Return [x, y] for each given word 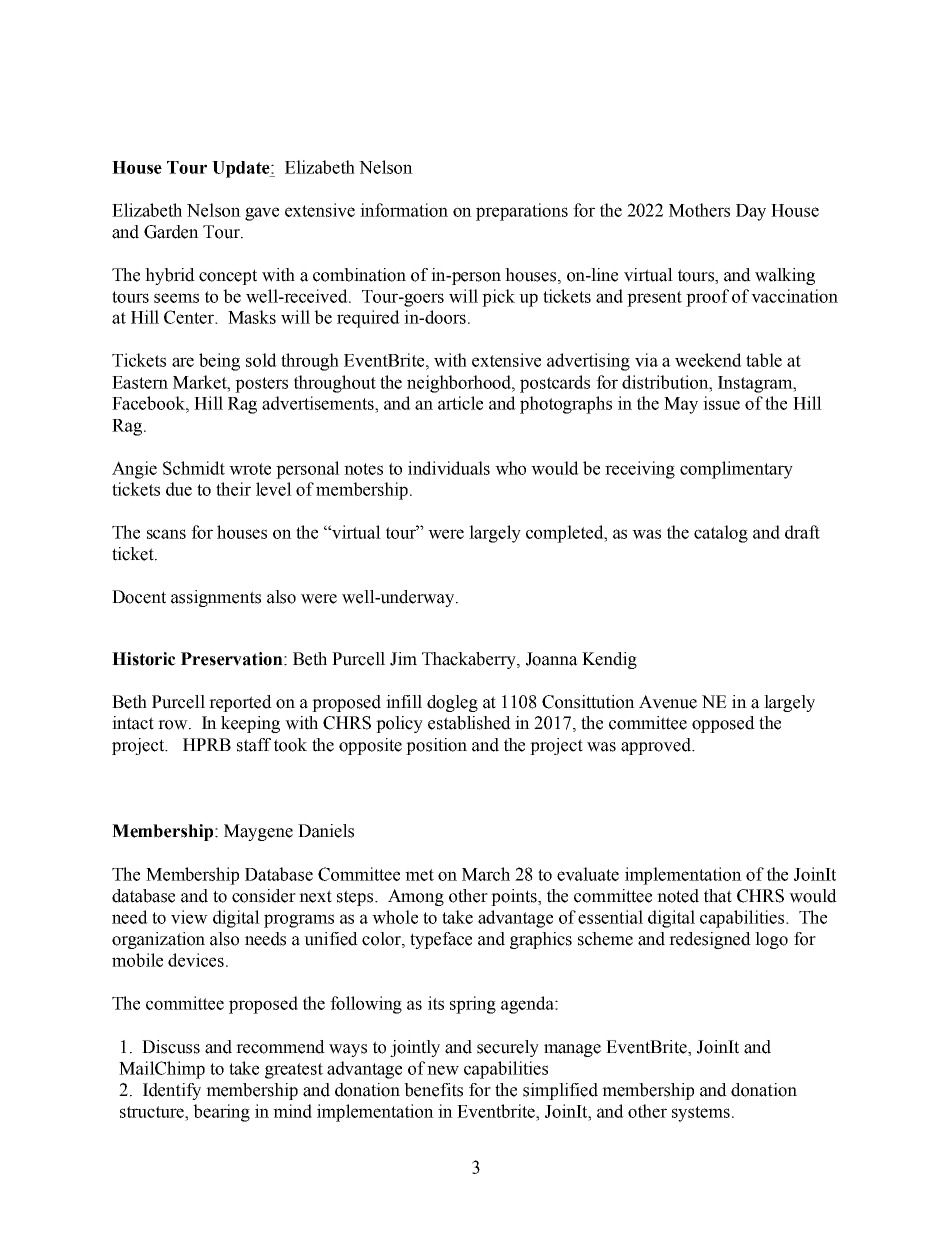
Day [751, 212]
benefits [433, 1090]
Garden [171, 232]
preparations [522, 212]
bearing [221, 1113]
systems [701, 1114]
